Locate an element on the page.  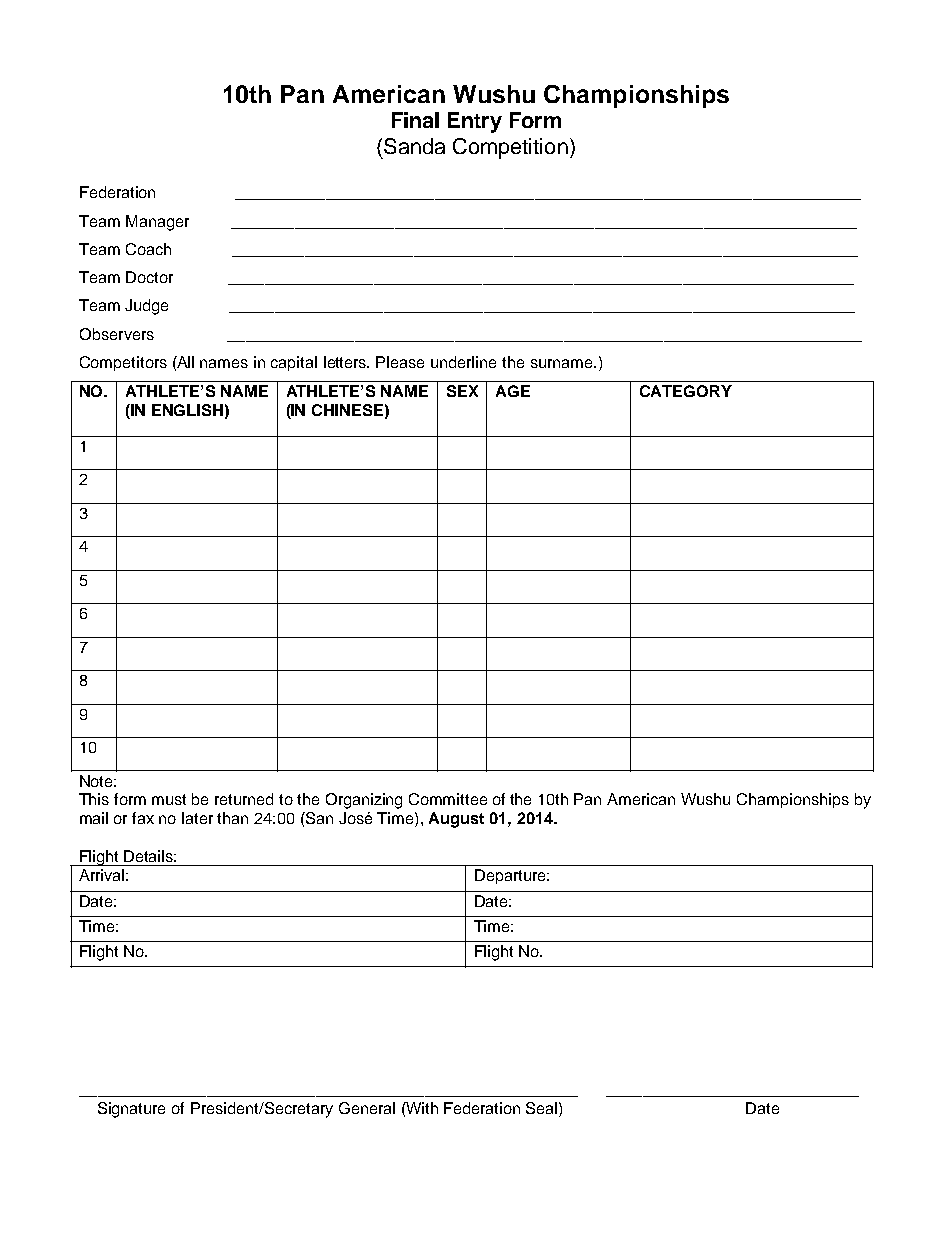
Committee is located at coordinates (448, 799).
